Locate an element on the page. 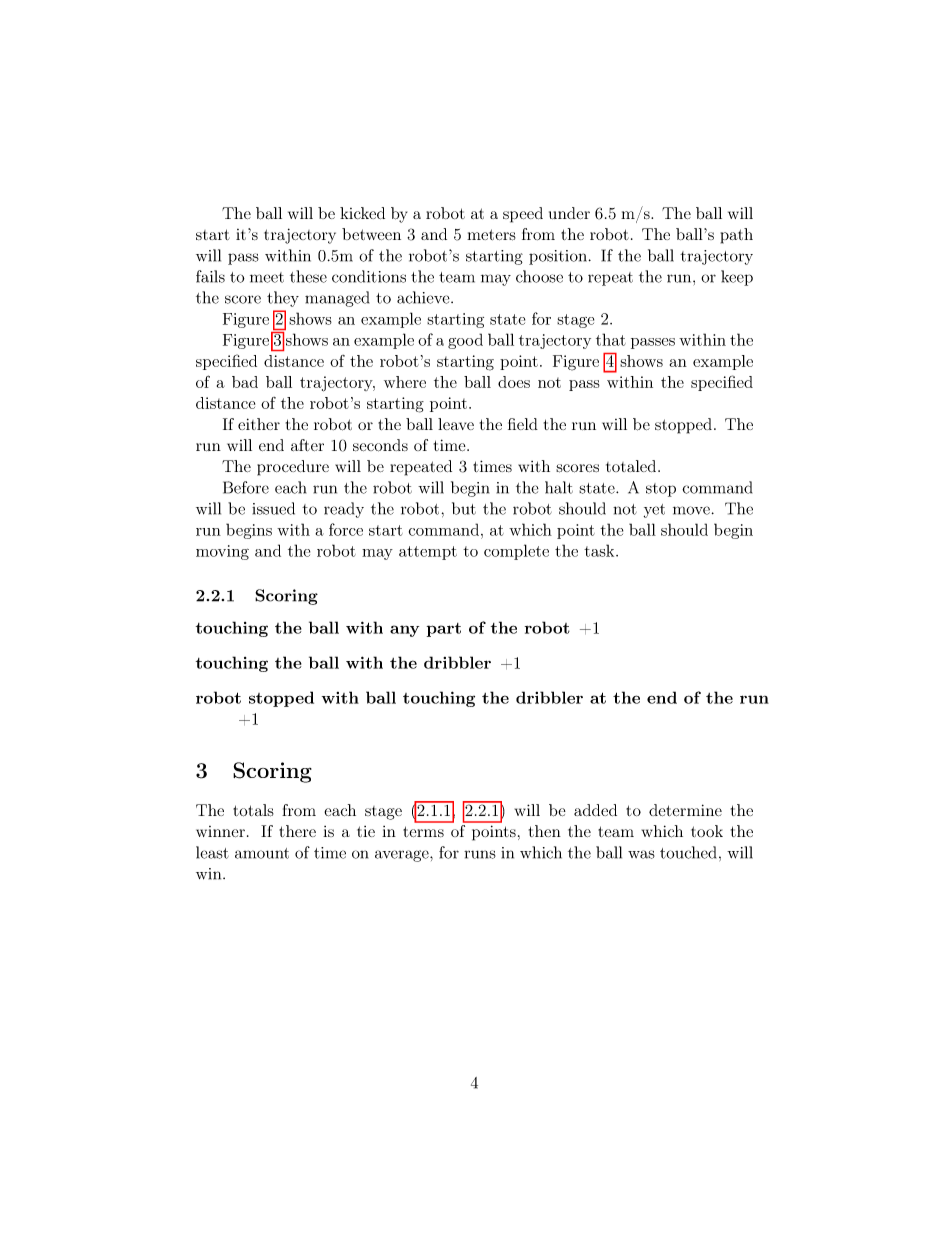  any is located at coordinates (404, 631).
